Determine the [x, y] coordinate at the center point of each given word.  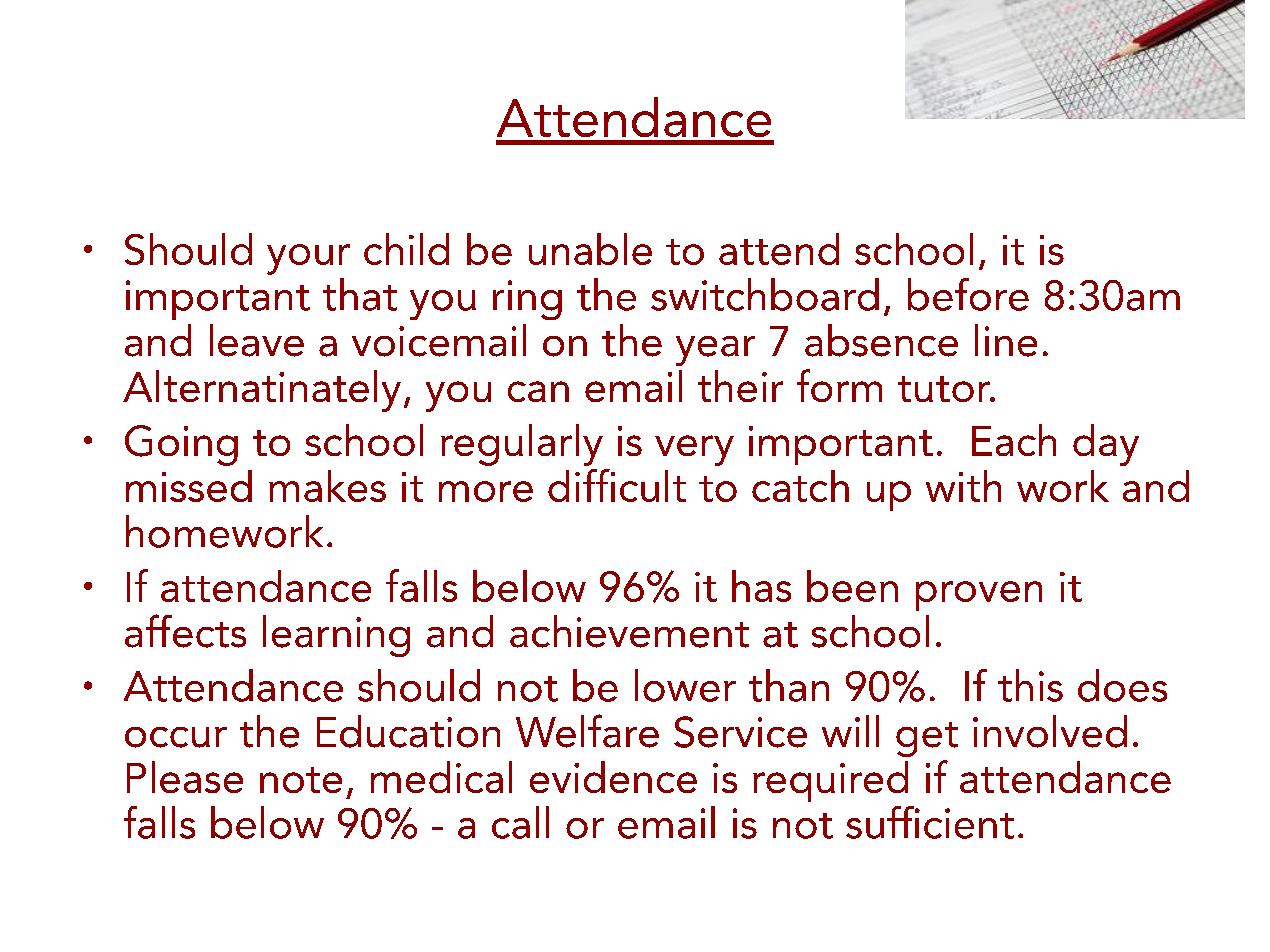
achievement [629, 631]
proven [979, 596]
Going [181, 445]
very [694, 450]
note [301, 780]
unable [590, 249]
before [968, 294]
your [308, 259]
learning [336, 636]
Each [1014, 440]
